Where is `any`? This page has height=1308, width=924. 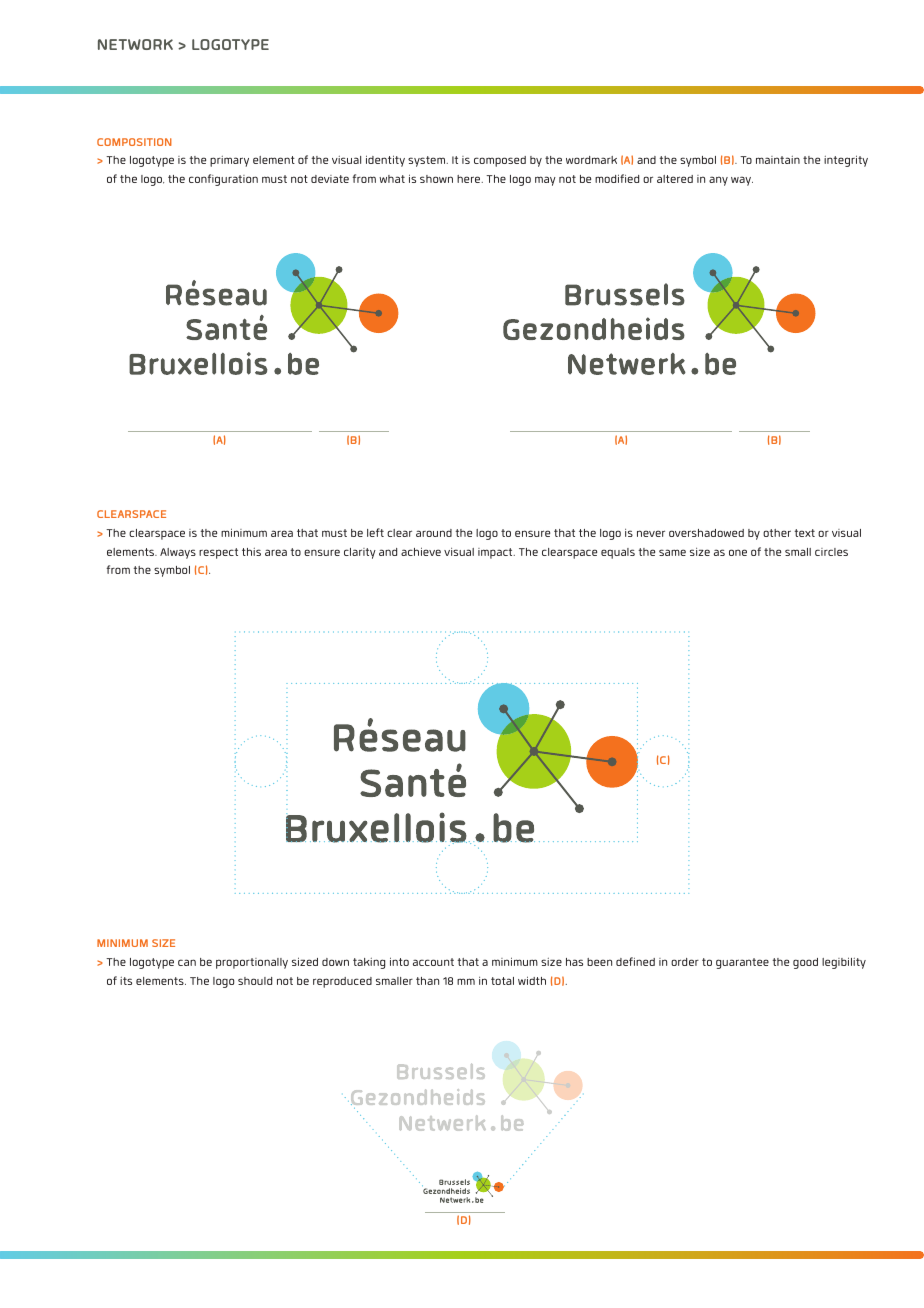
any is located at coordinates (718, 181).
